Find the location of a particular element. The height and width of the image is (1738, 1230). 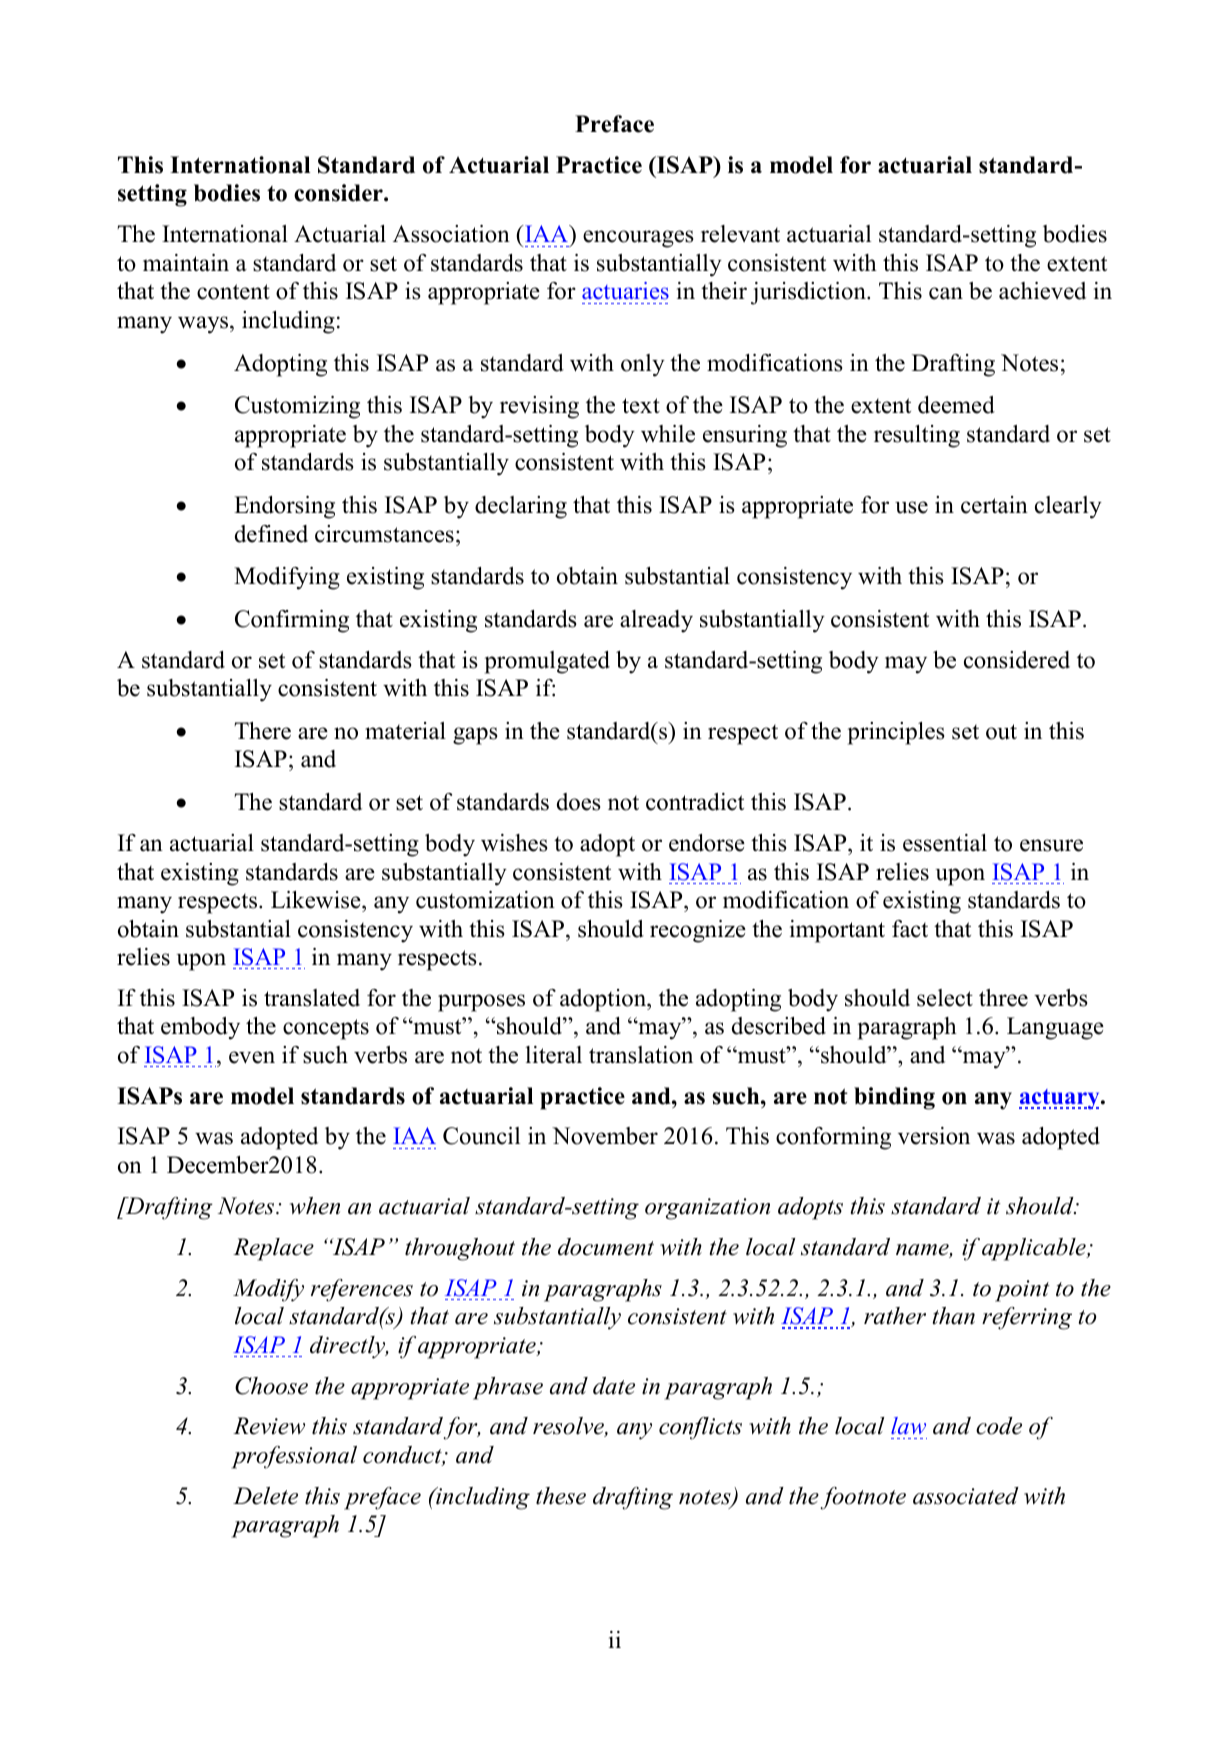

does is located at coordinates (579, 802).
